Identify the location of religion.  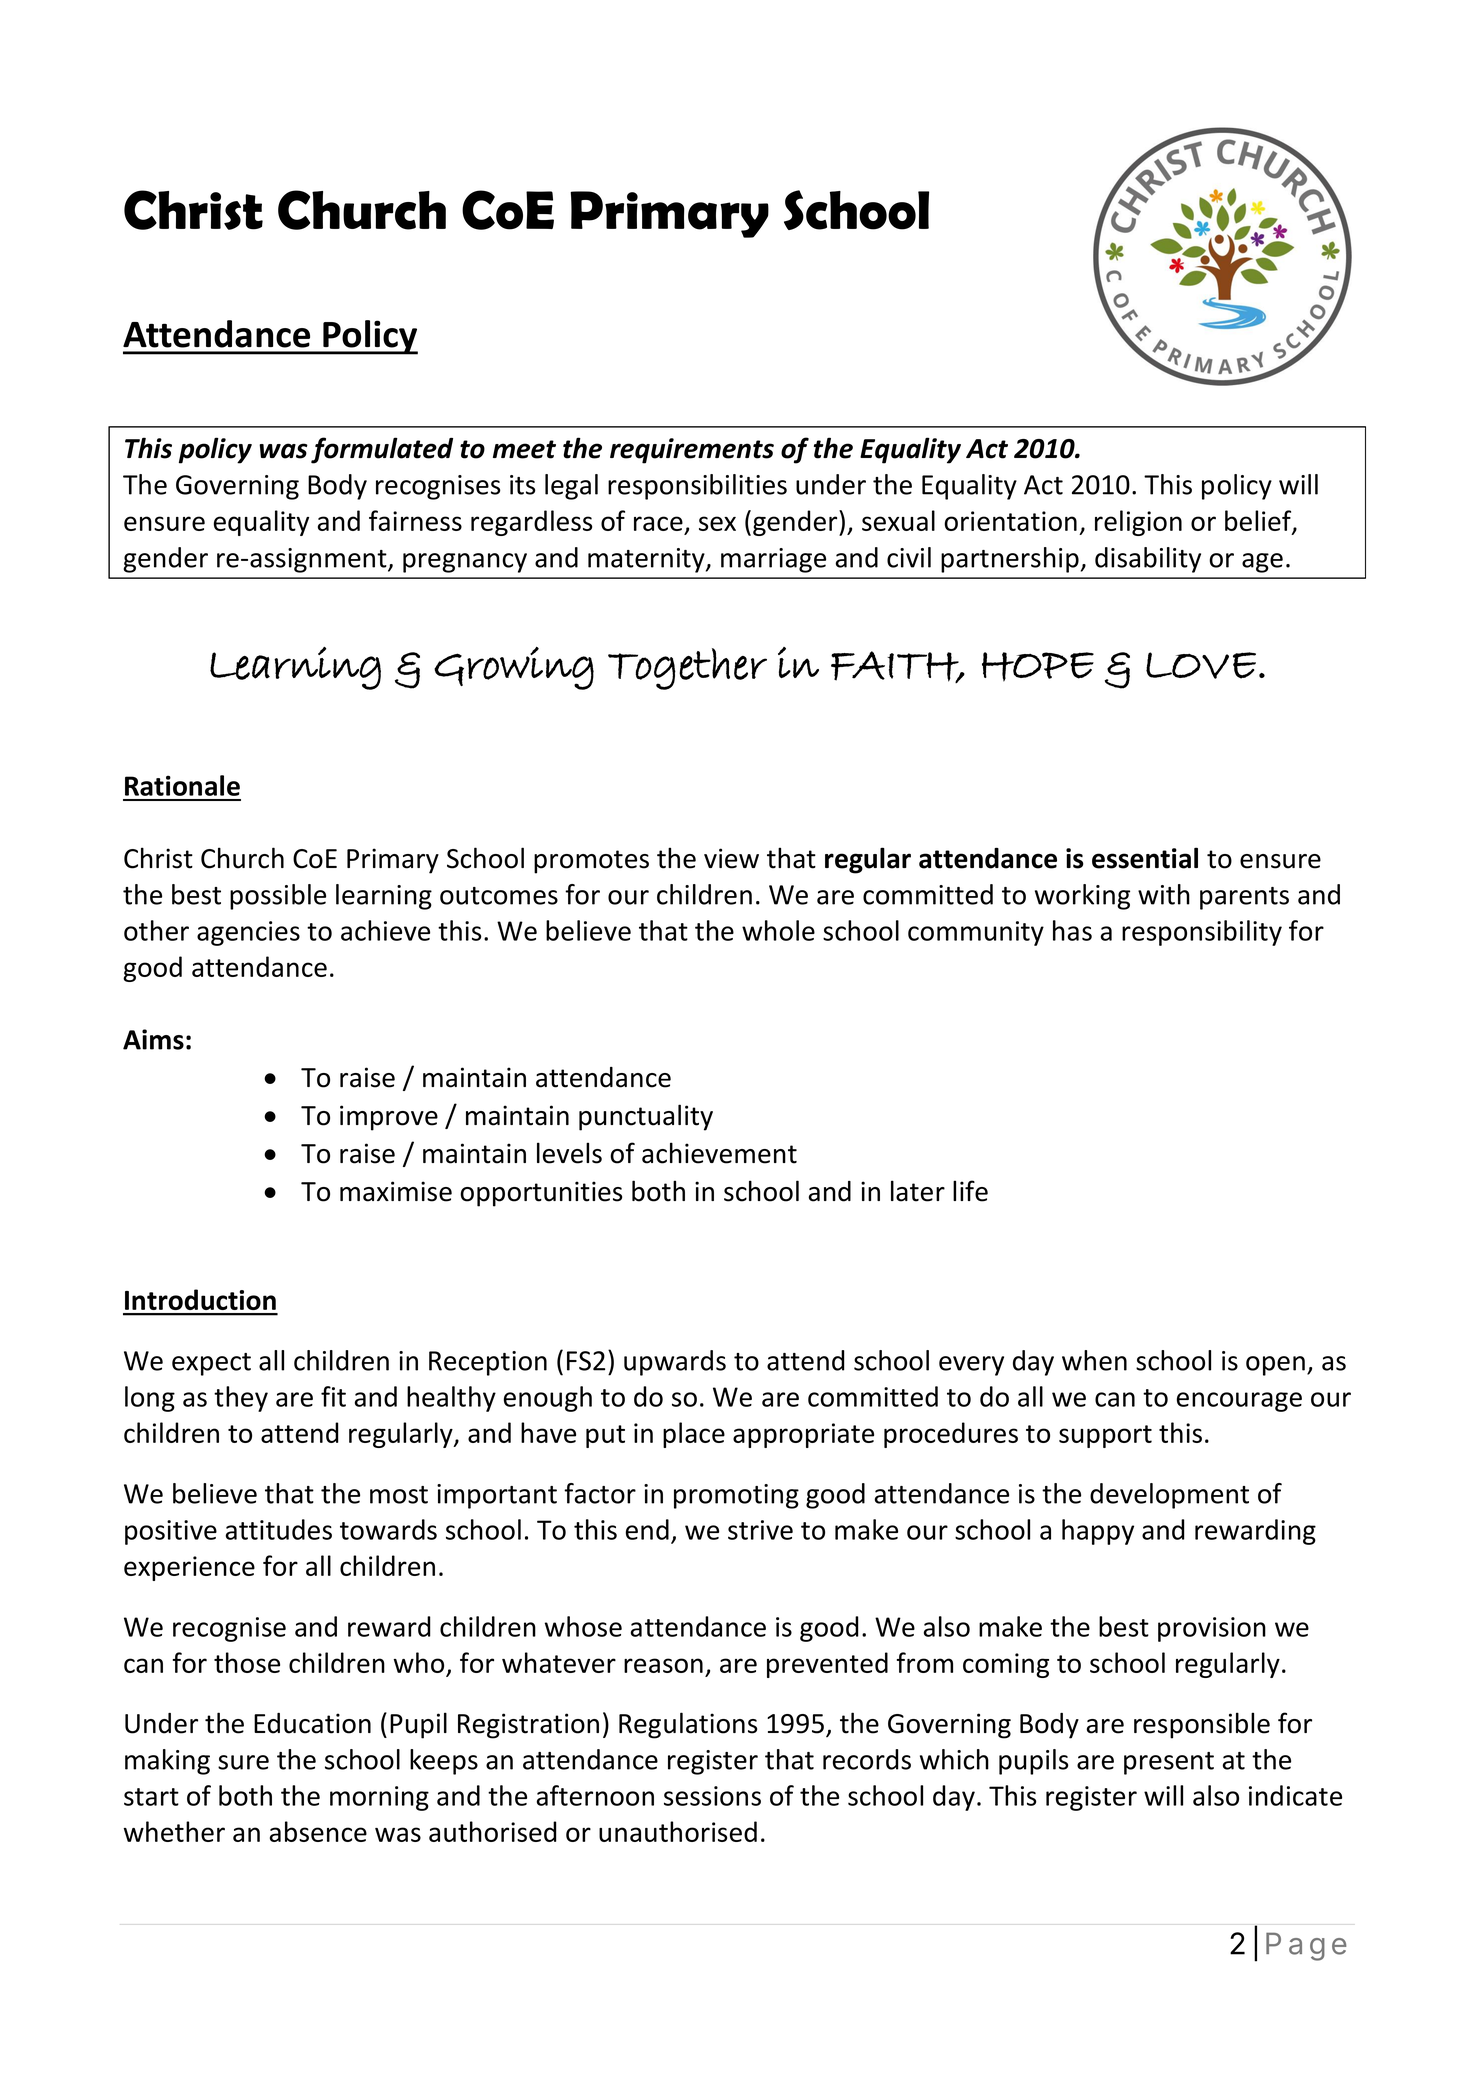
(1138, 523).
